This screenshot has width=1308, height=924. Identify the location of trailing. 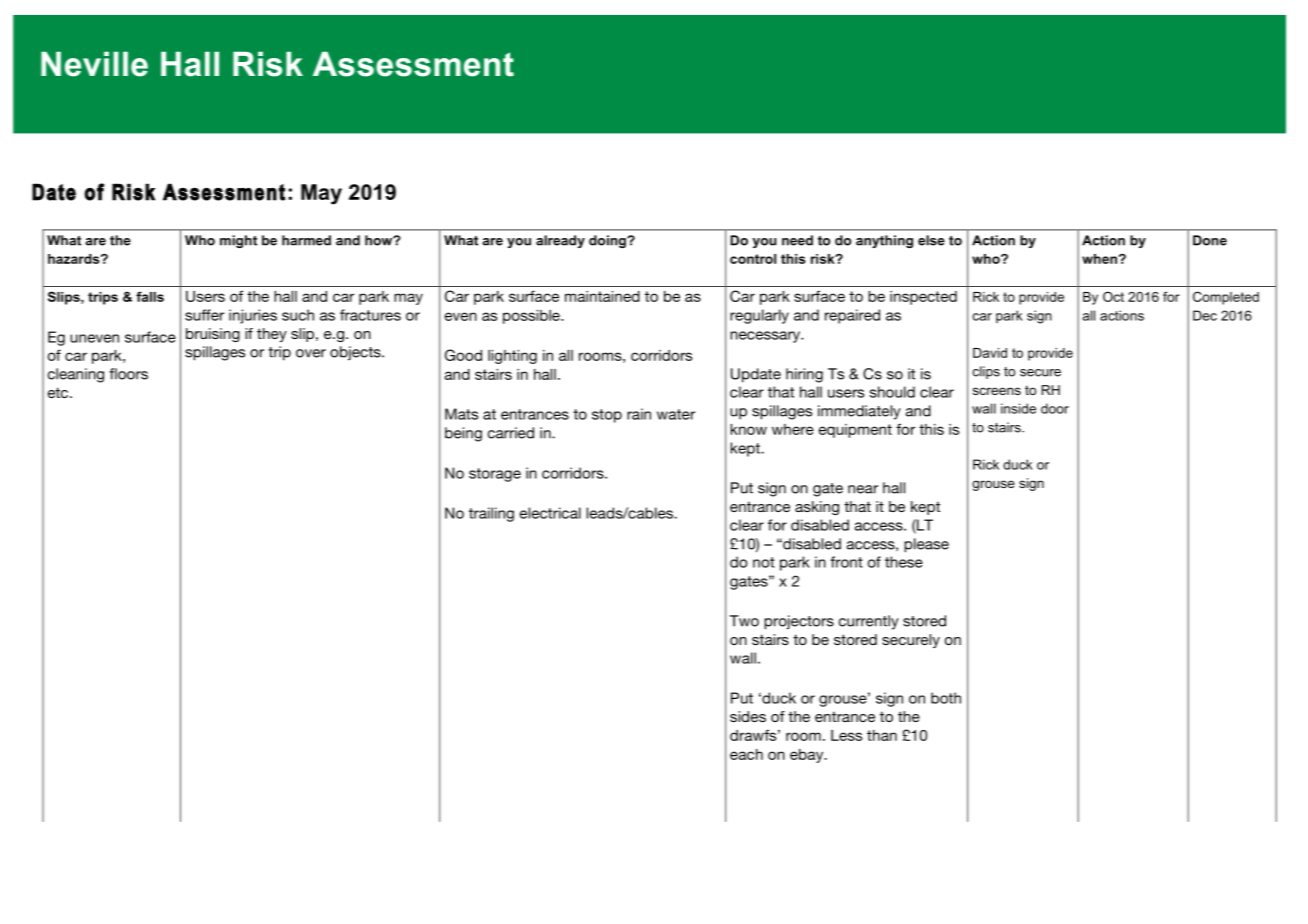
(491, 514).
